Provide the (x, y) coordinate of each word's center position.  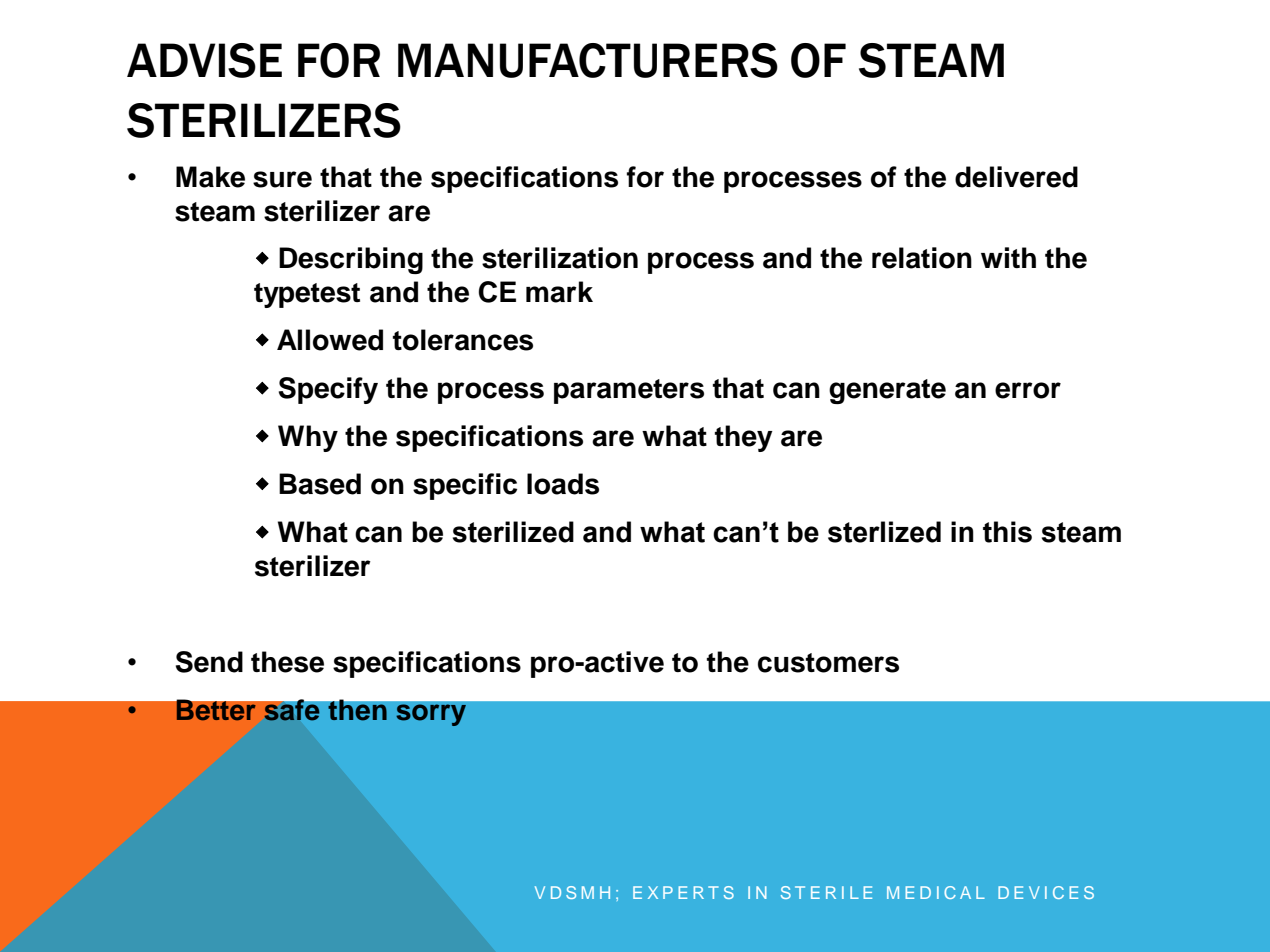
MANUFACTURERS (588, 60)
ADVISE (204, 60)
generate (887, 391)
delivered (1016, 177)
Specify (328, 390)
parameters (629, 391)
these (287, 662)
